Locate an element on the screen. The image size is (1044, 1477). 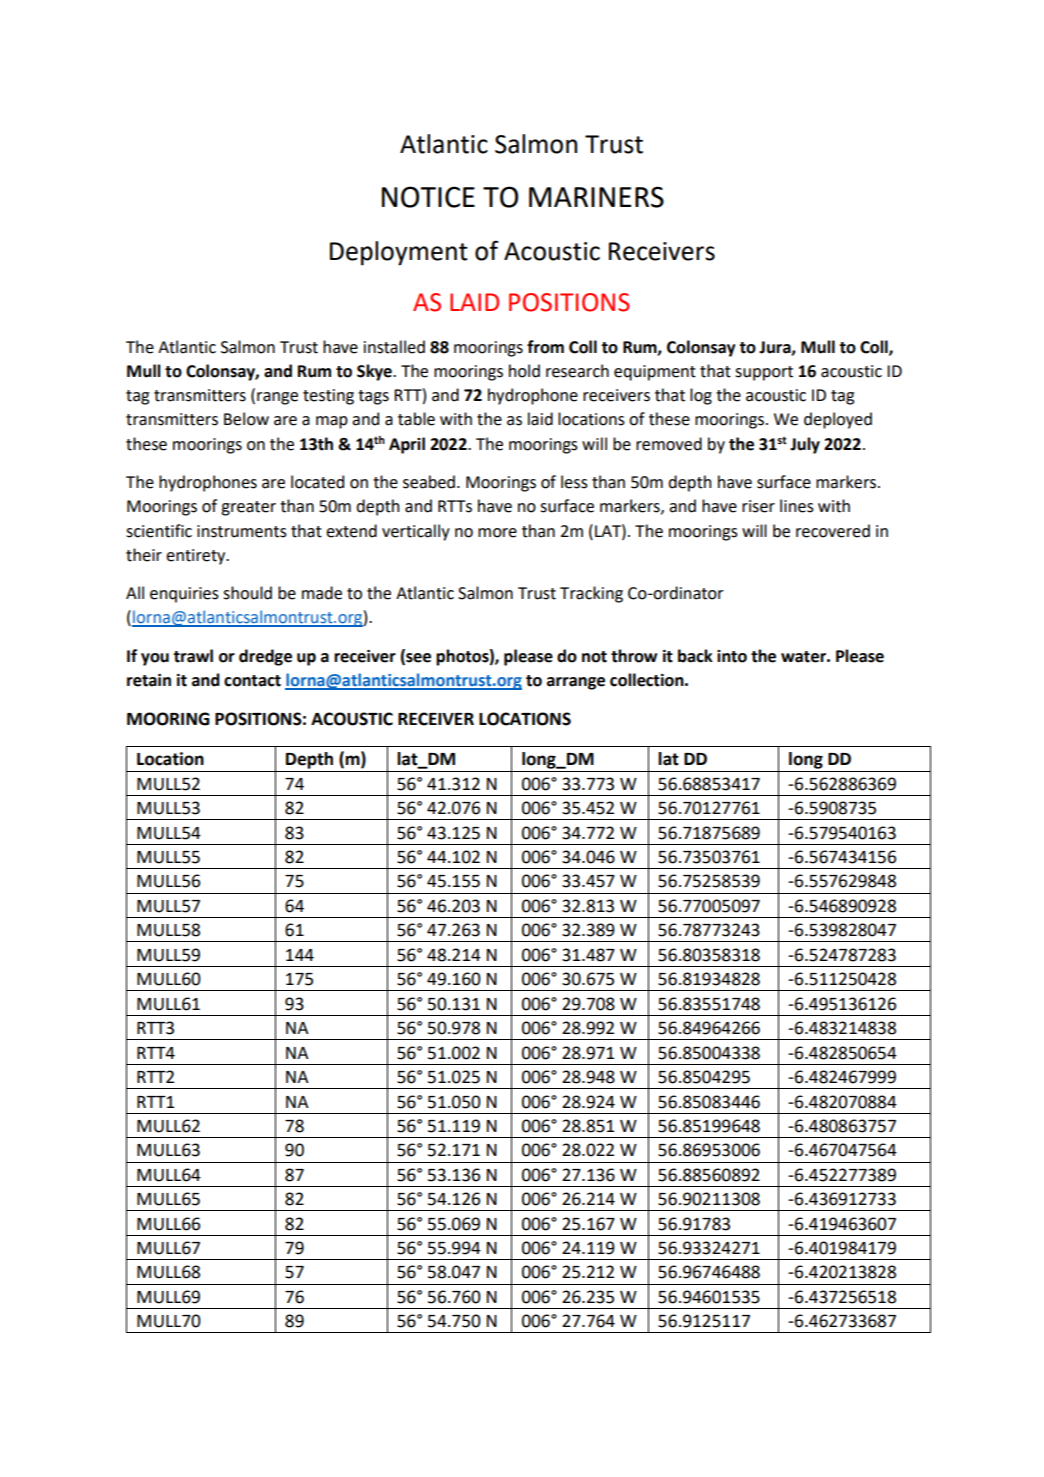
April is located at coordinates (407, 445).
